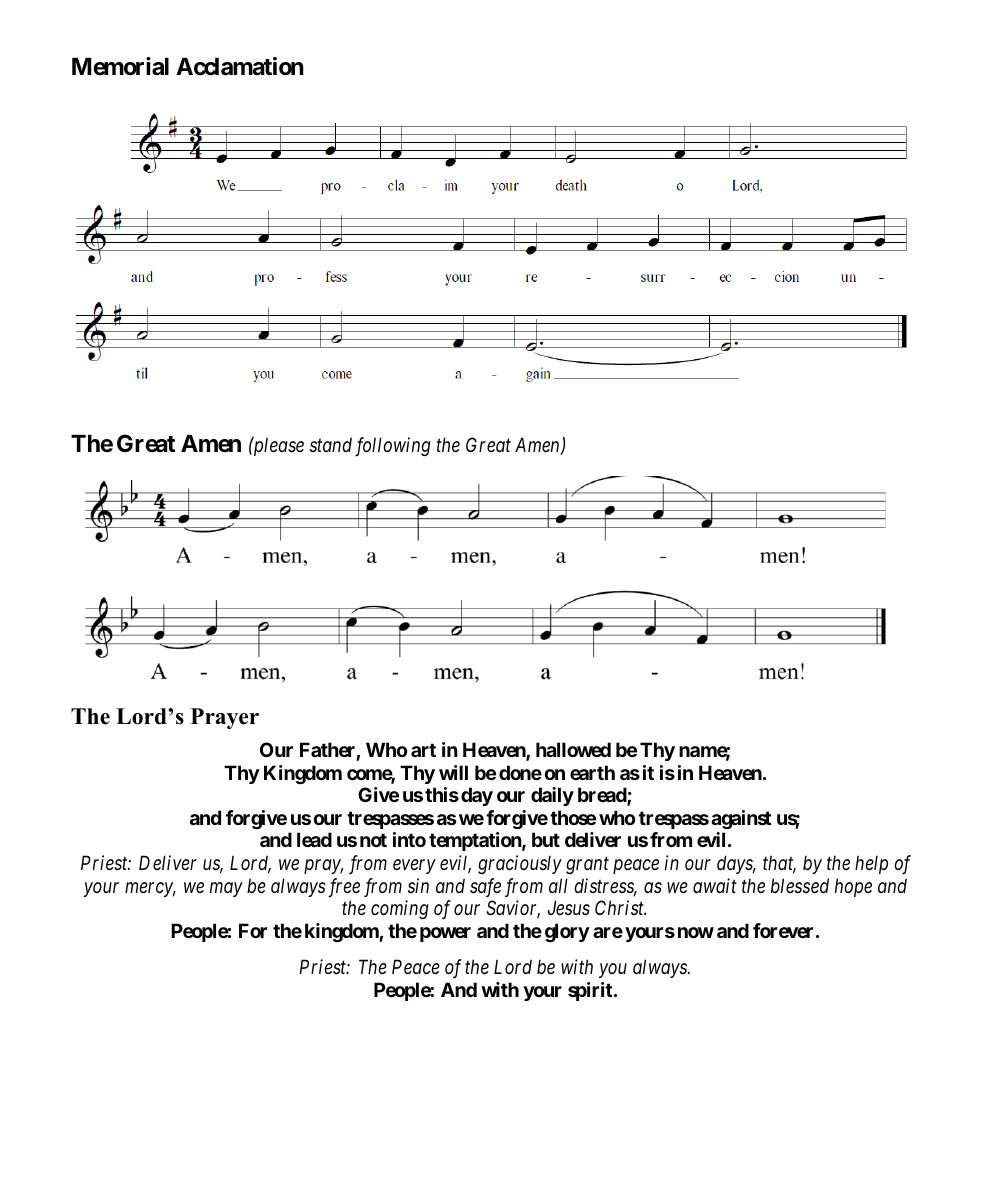 The height and width of the image is (1204, 991). I want to click on following, so click(393, 447).
